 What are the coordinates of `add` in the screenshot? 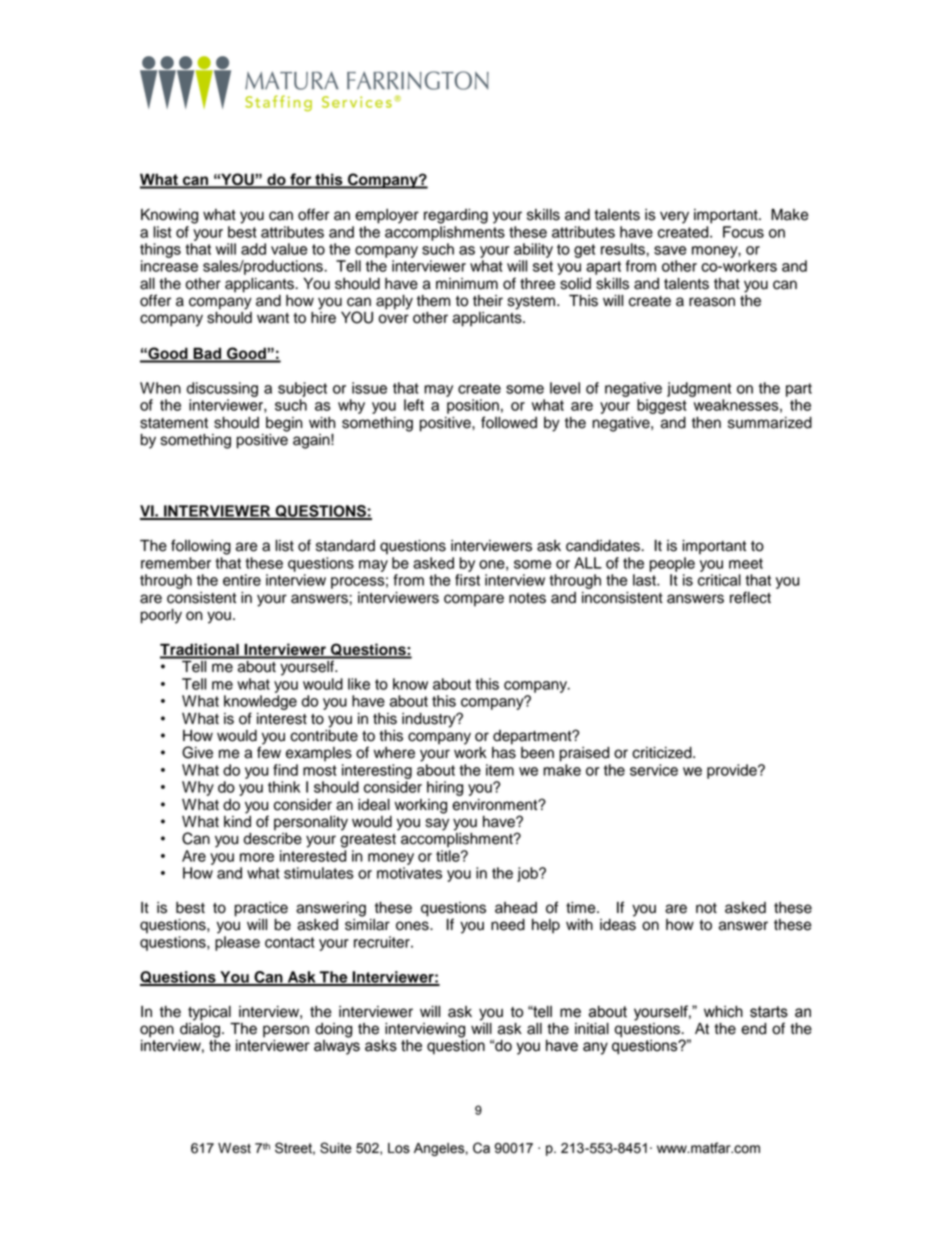 It's located at (253, 249).
